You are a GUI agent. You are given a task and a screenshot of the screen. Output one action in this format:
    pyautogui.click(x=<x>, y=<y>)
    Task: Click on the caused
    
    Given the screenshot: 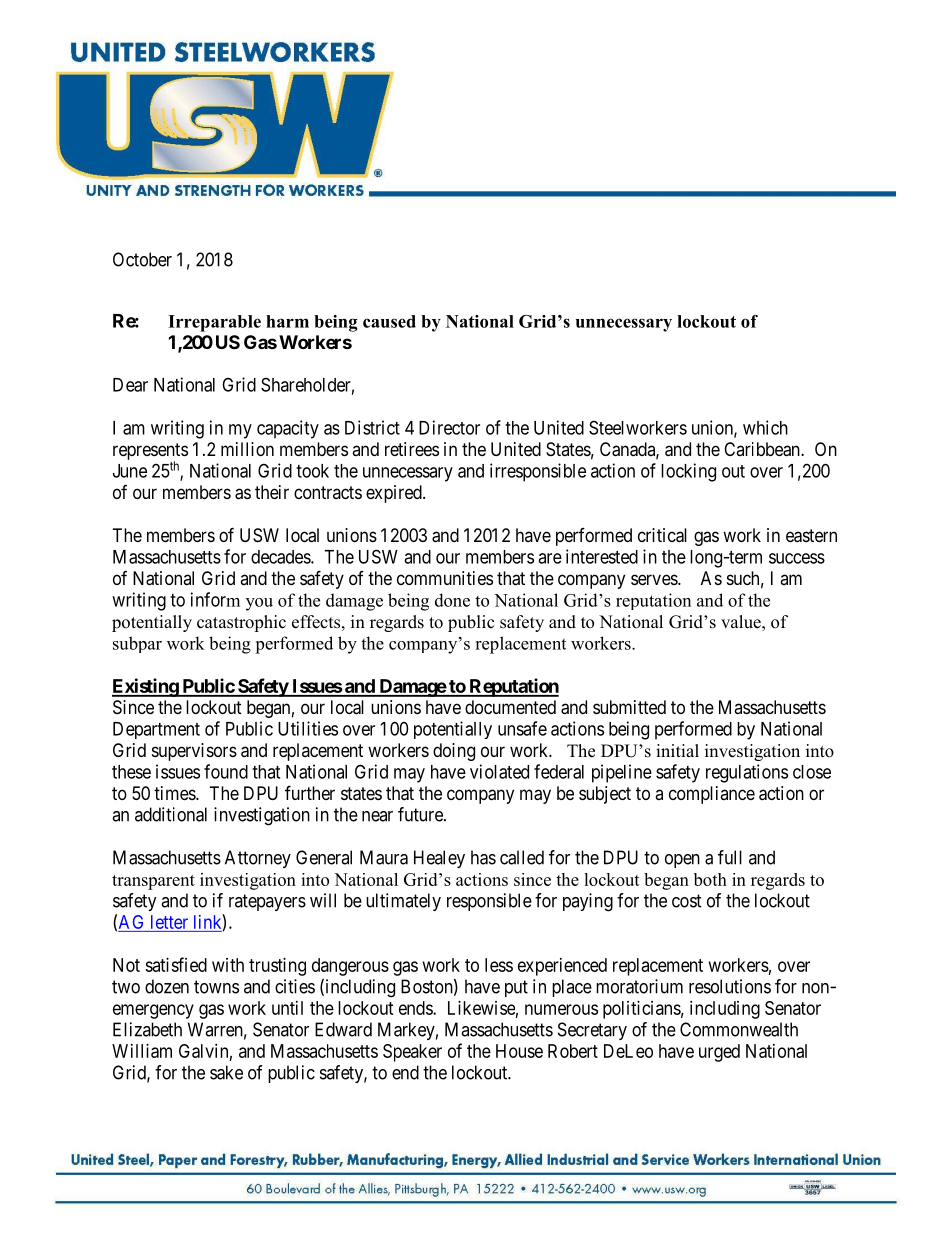 What is the action you would take?
    pyautogui.click(x=389, y=321)
